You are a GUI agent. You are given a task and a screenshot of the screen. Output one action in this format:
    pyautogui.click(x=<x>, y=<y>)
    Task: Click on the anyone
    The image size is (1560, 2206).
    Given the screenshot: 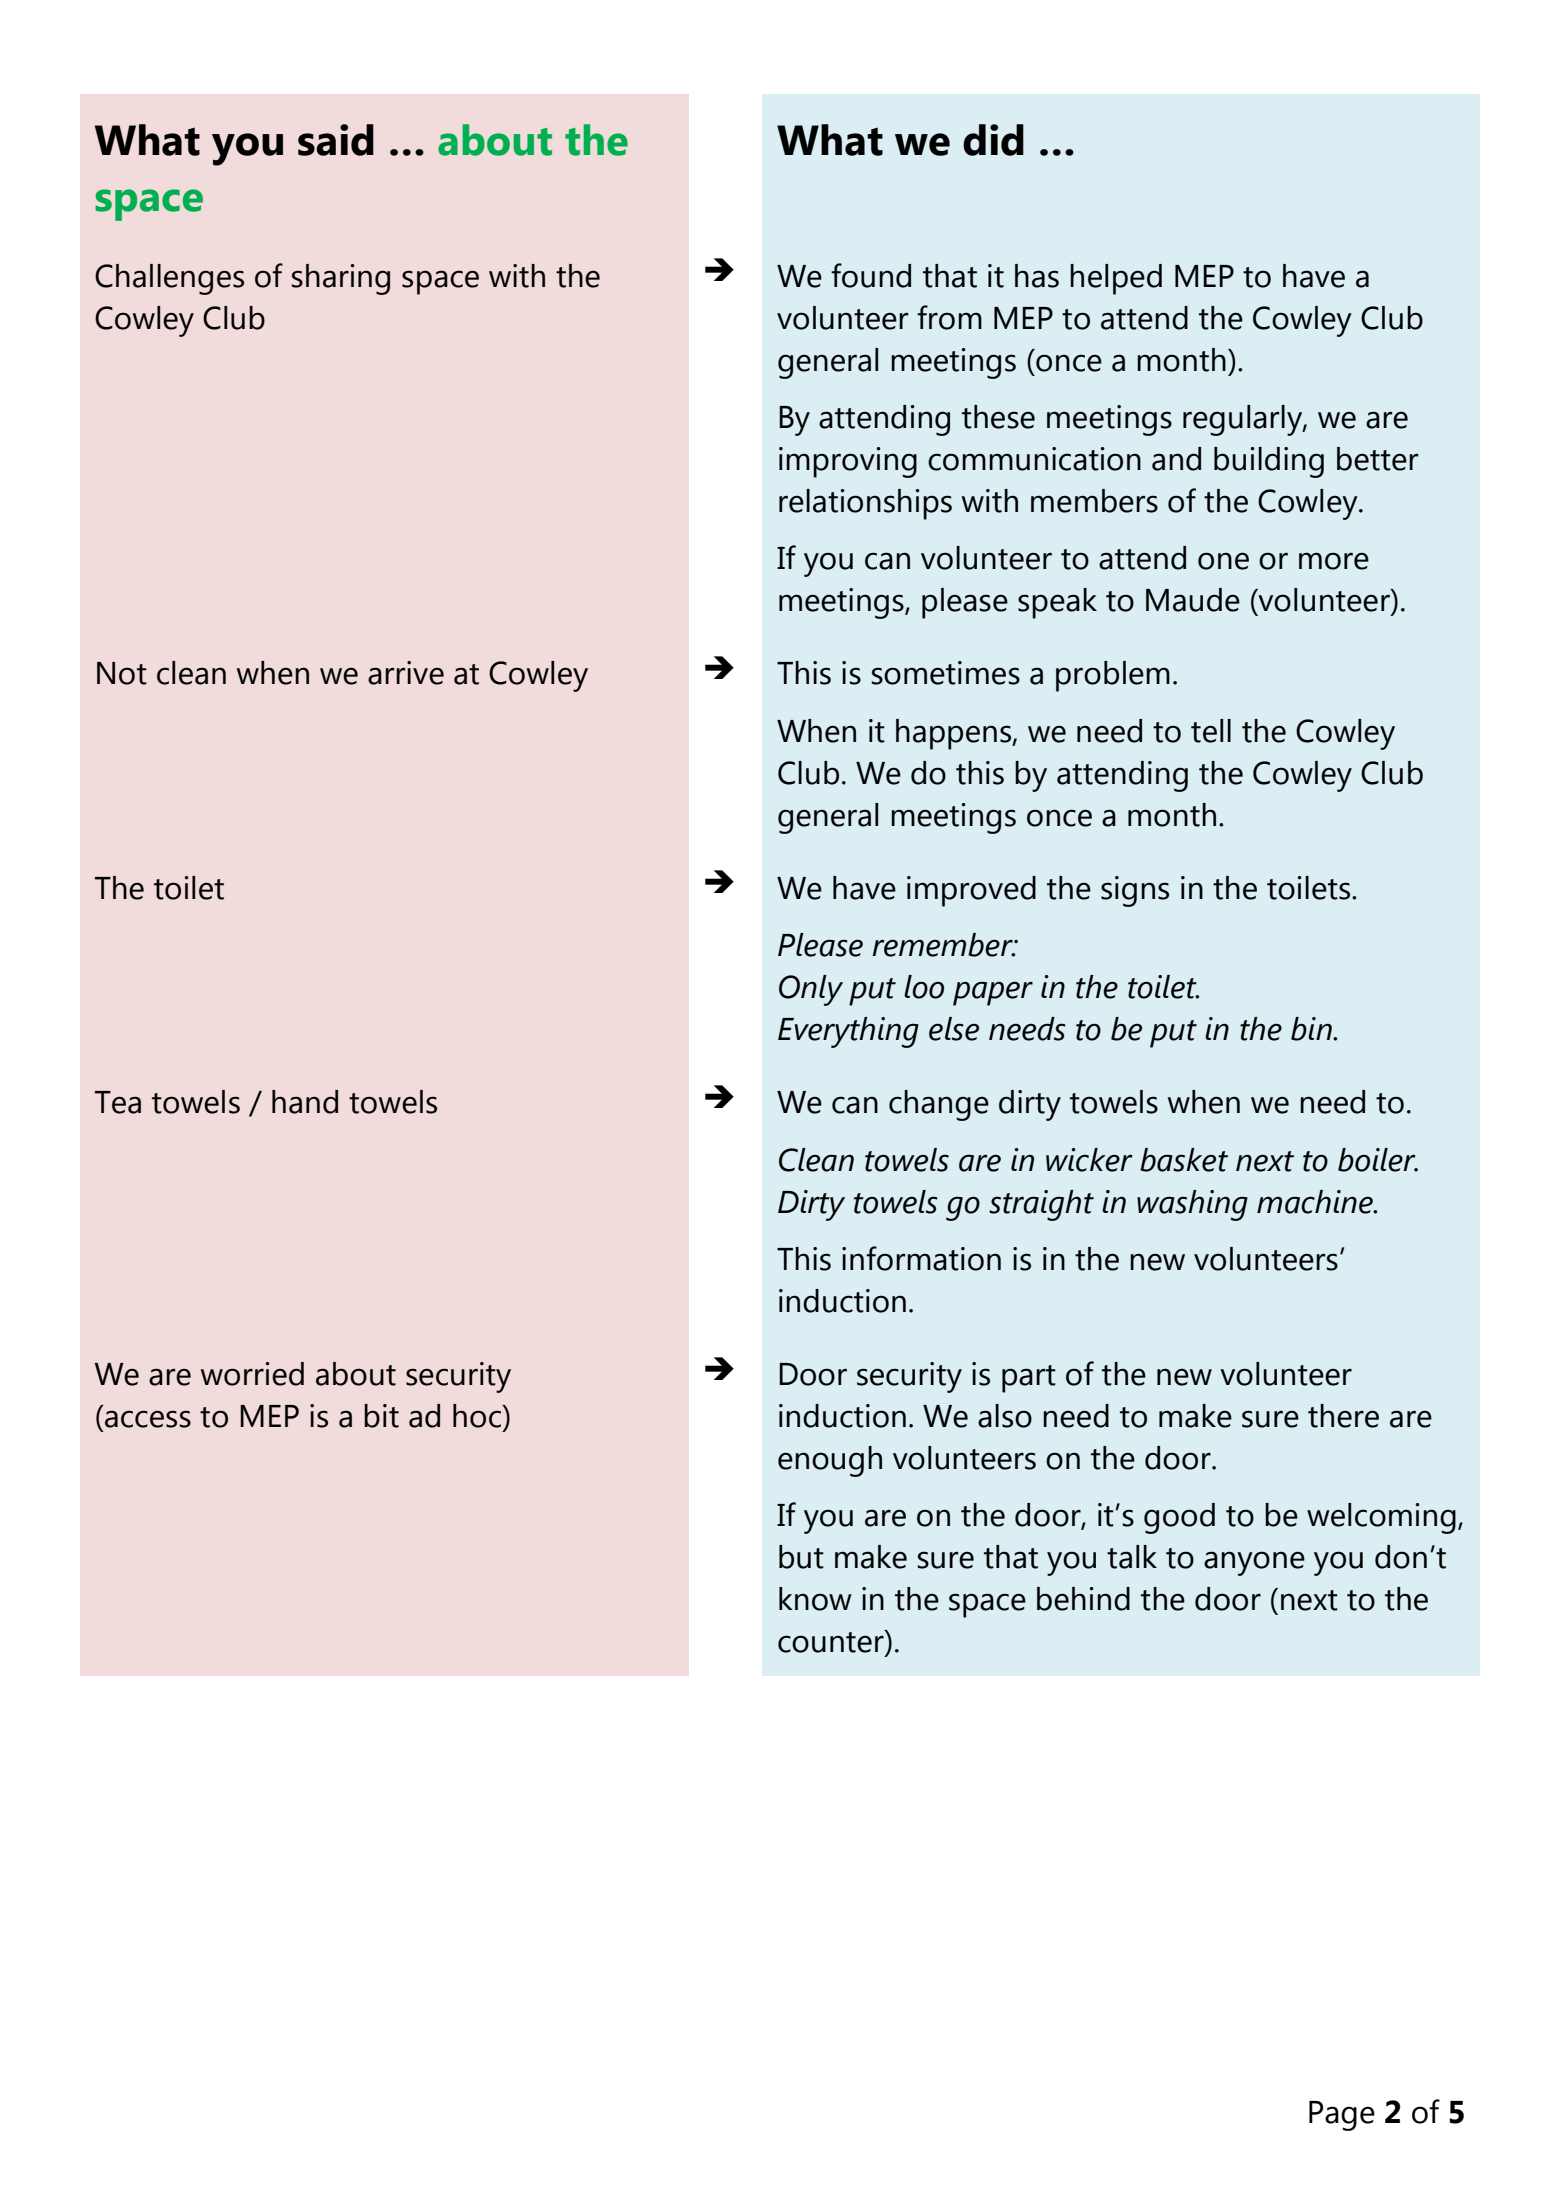 What is the action you would take?
    pyautogui.click(x=1254, y=1563)
